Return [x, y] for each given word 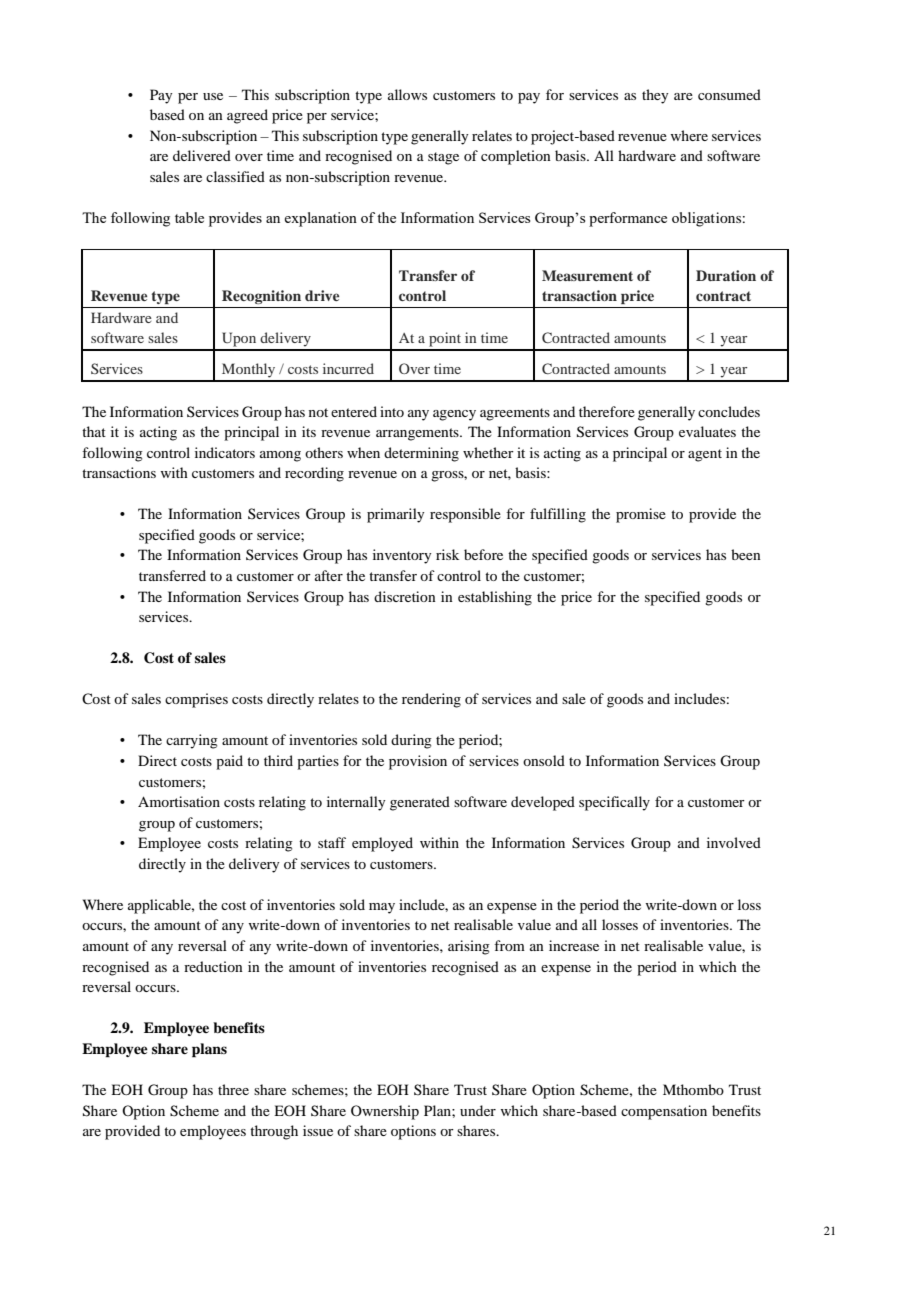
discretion [405, 596]
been [746, 554]
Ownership [385, 1112]
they [655, 96]
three [233, 1089]
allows [407, 94]
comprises [196, 700]
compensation [664, 1112]
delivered [202, 155]
